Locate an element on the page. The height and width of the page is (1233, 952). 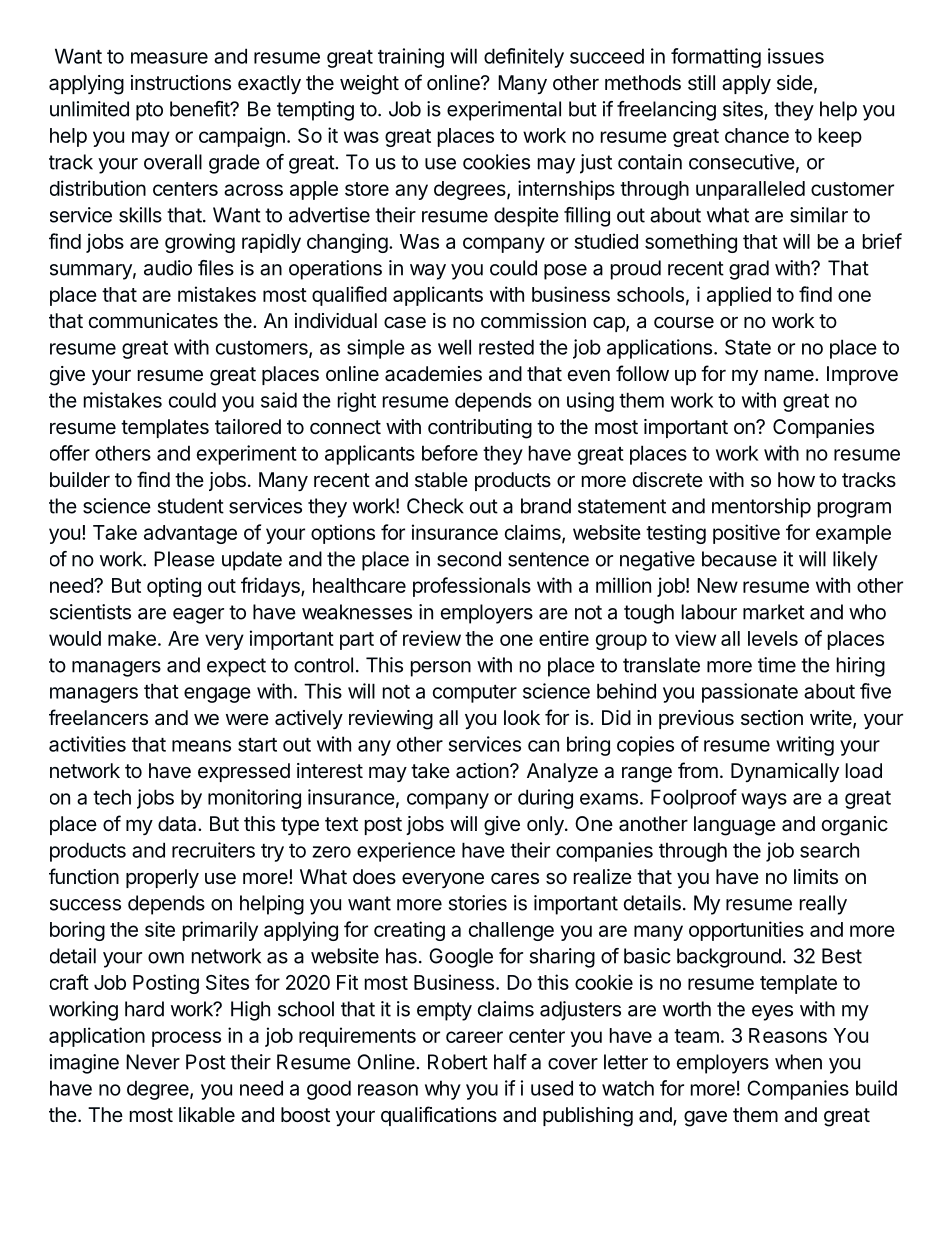
name is located at coordinates (790, 375).
